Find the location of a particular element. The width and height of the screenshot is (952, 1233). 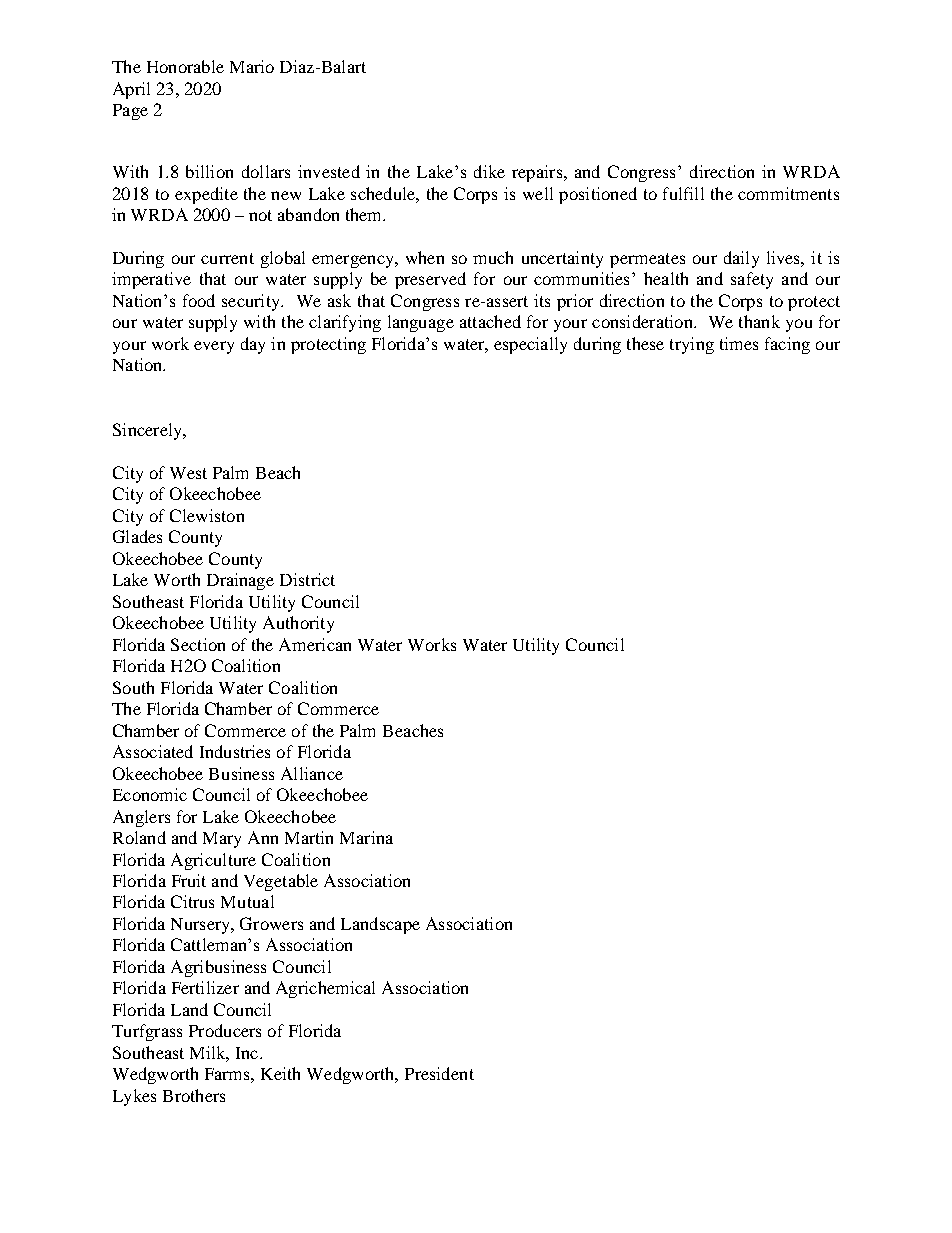

District is located at coordinates (307, 579).
